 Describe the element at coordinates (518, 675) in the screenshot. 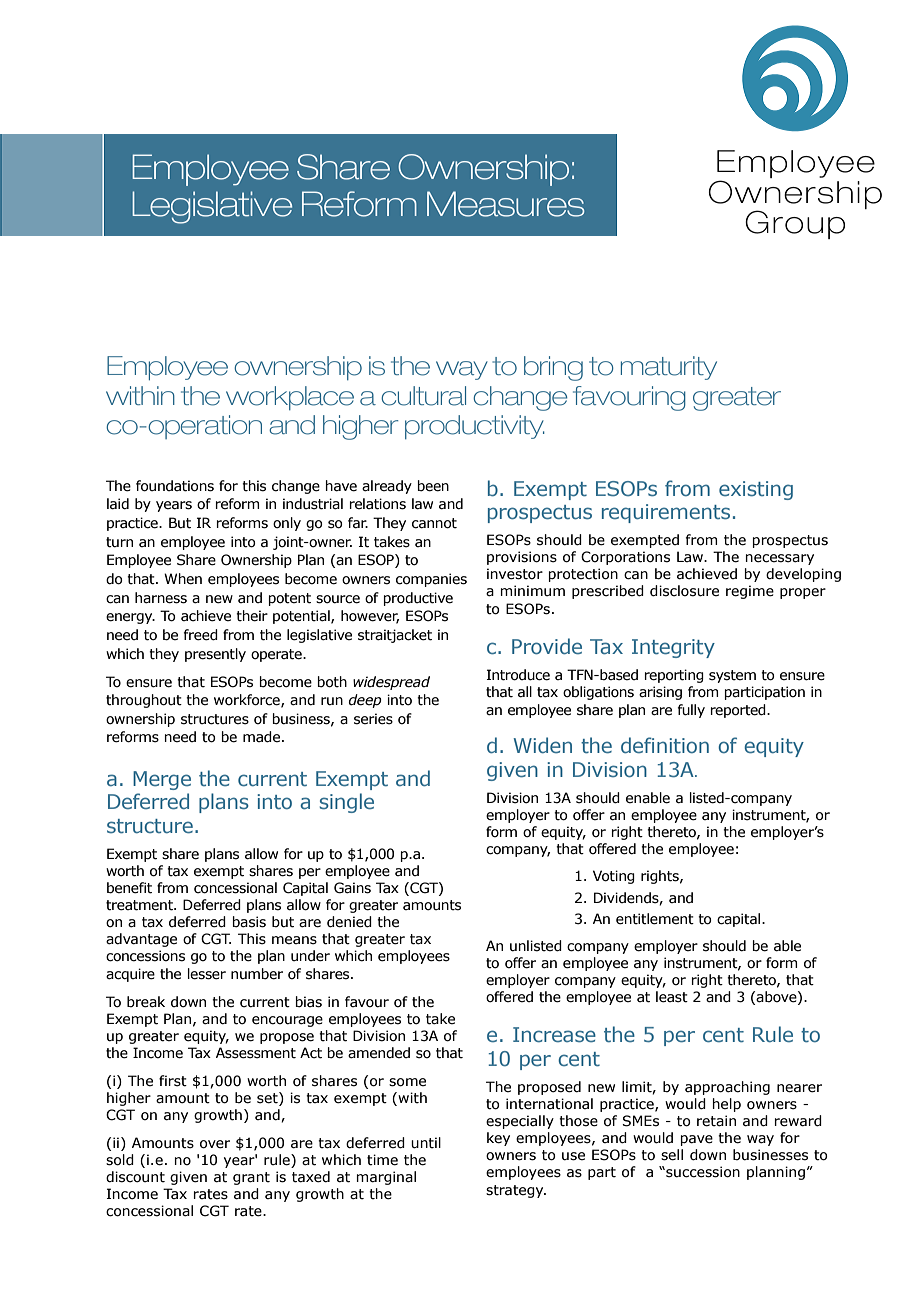

I see `Introduce` at that location.
